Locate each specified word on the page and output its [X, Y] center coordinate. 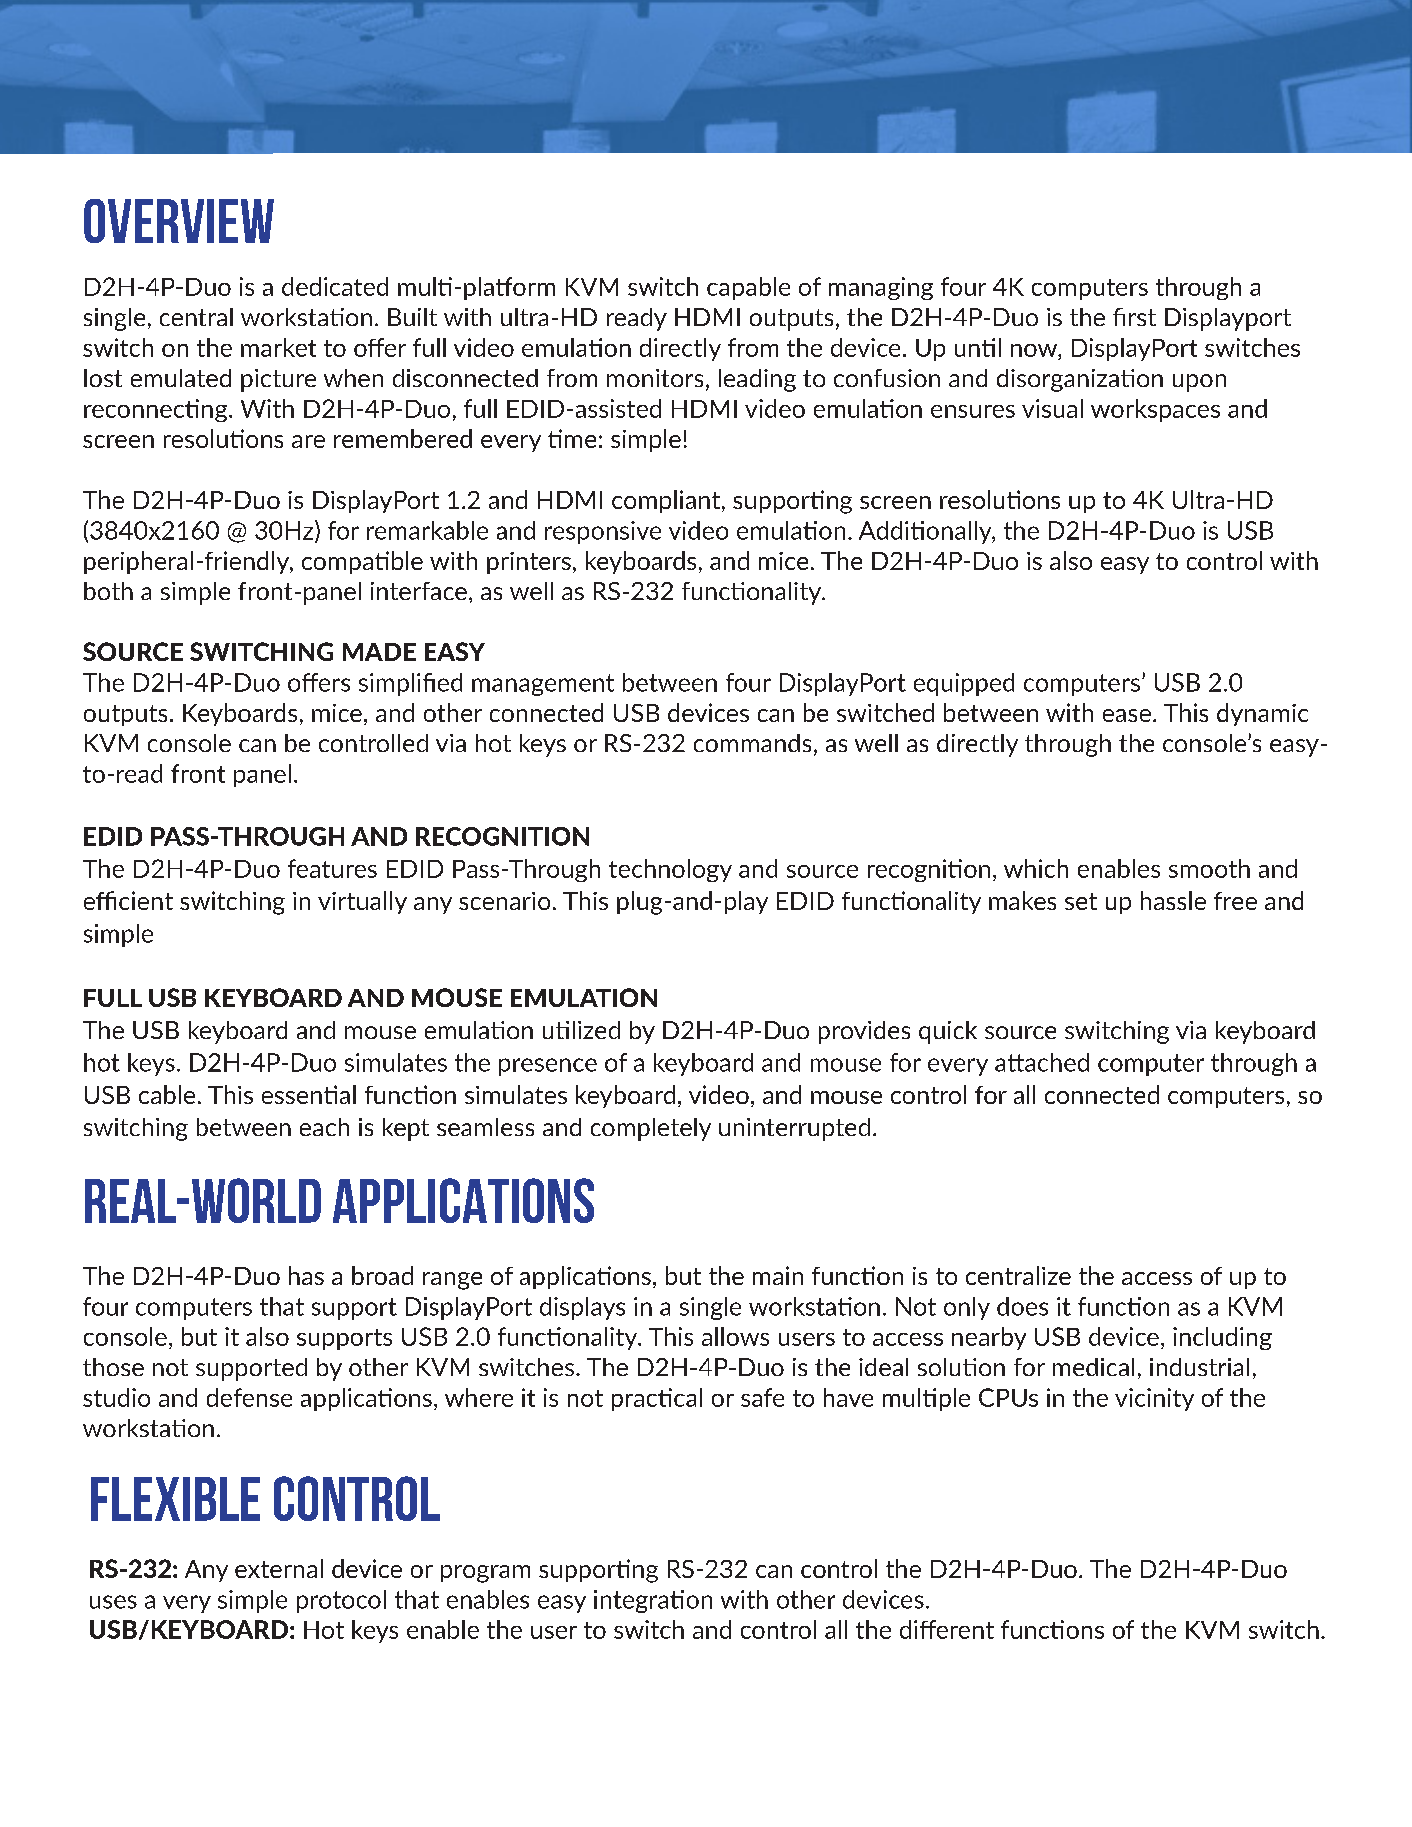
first [1134, 317]
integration [653, 1601]
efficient [128, 900]
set [1081, 901]
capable [748, 288]
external [279, 1568]
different [947, 1629]
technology [670, 870]
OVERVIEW [179, 221]
